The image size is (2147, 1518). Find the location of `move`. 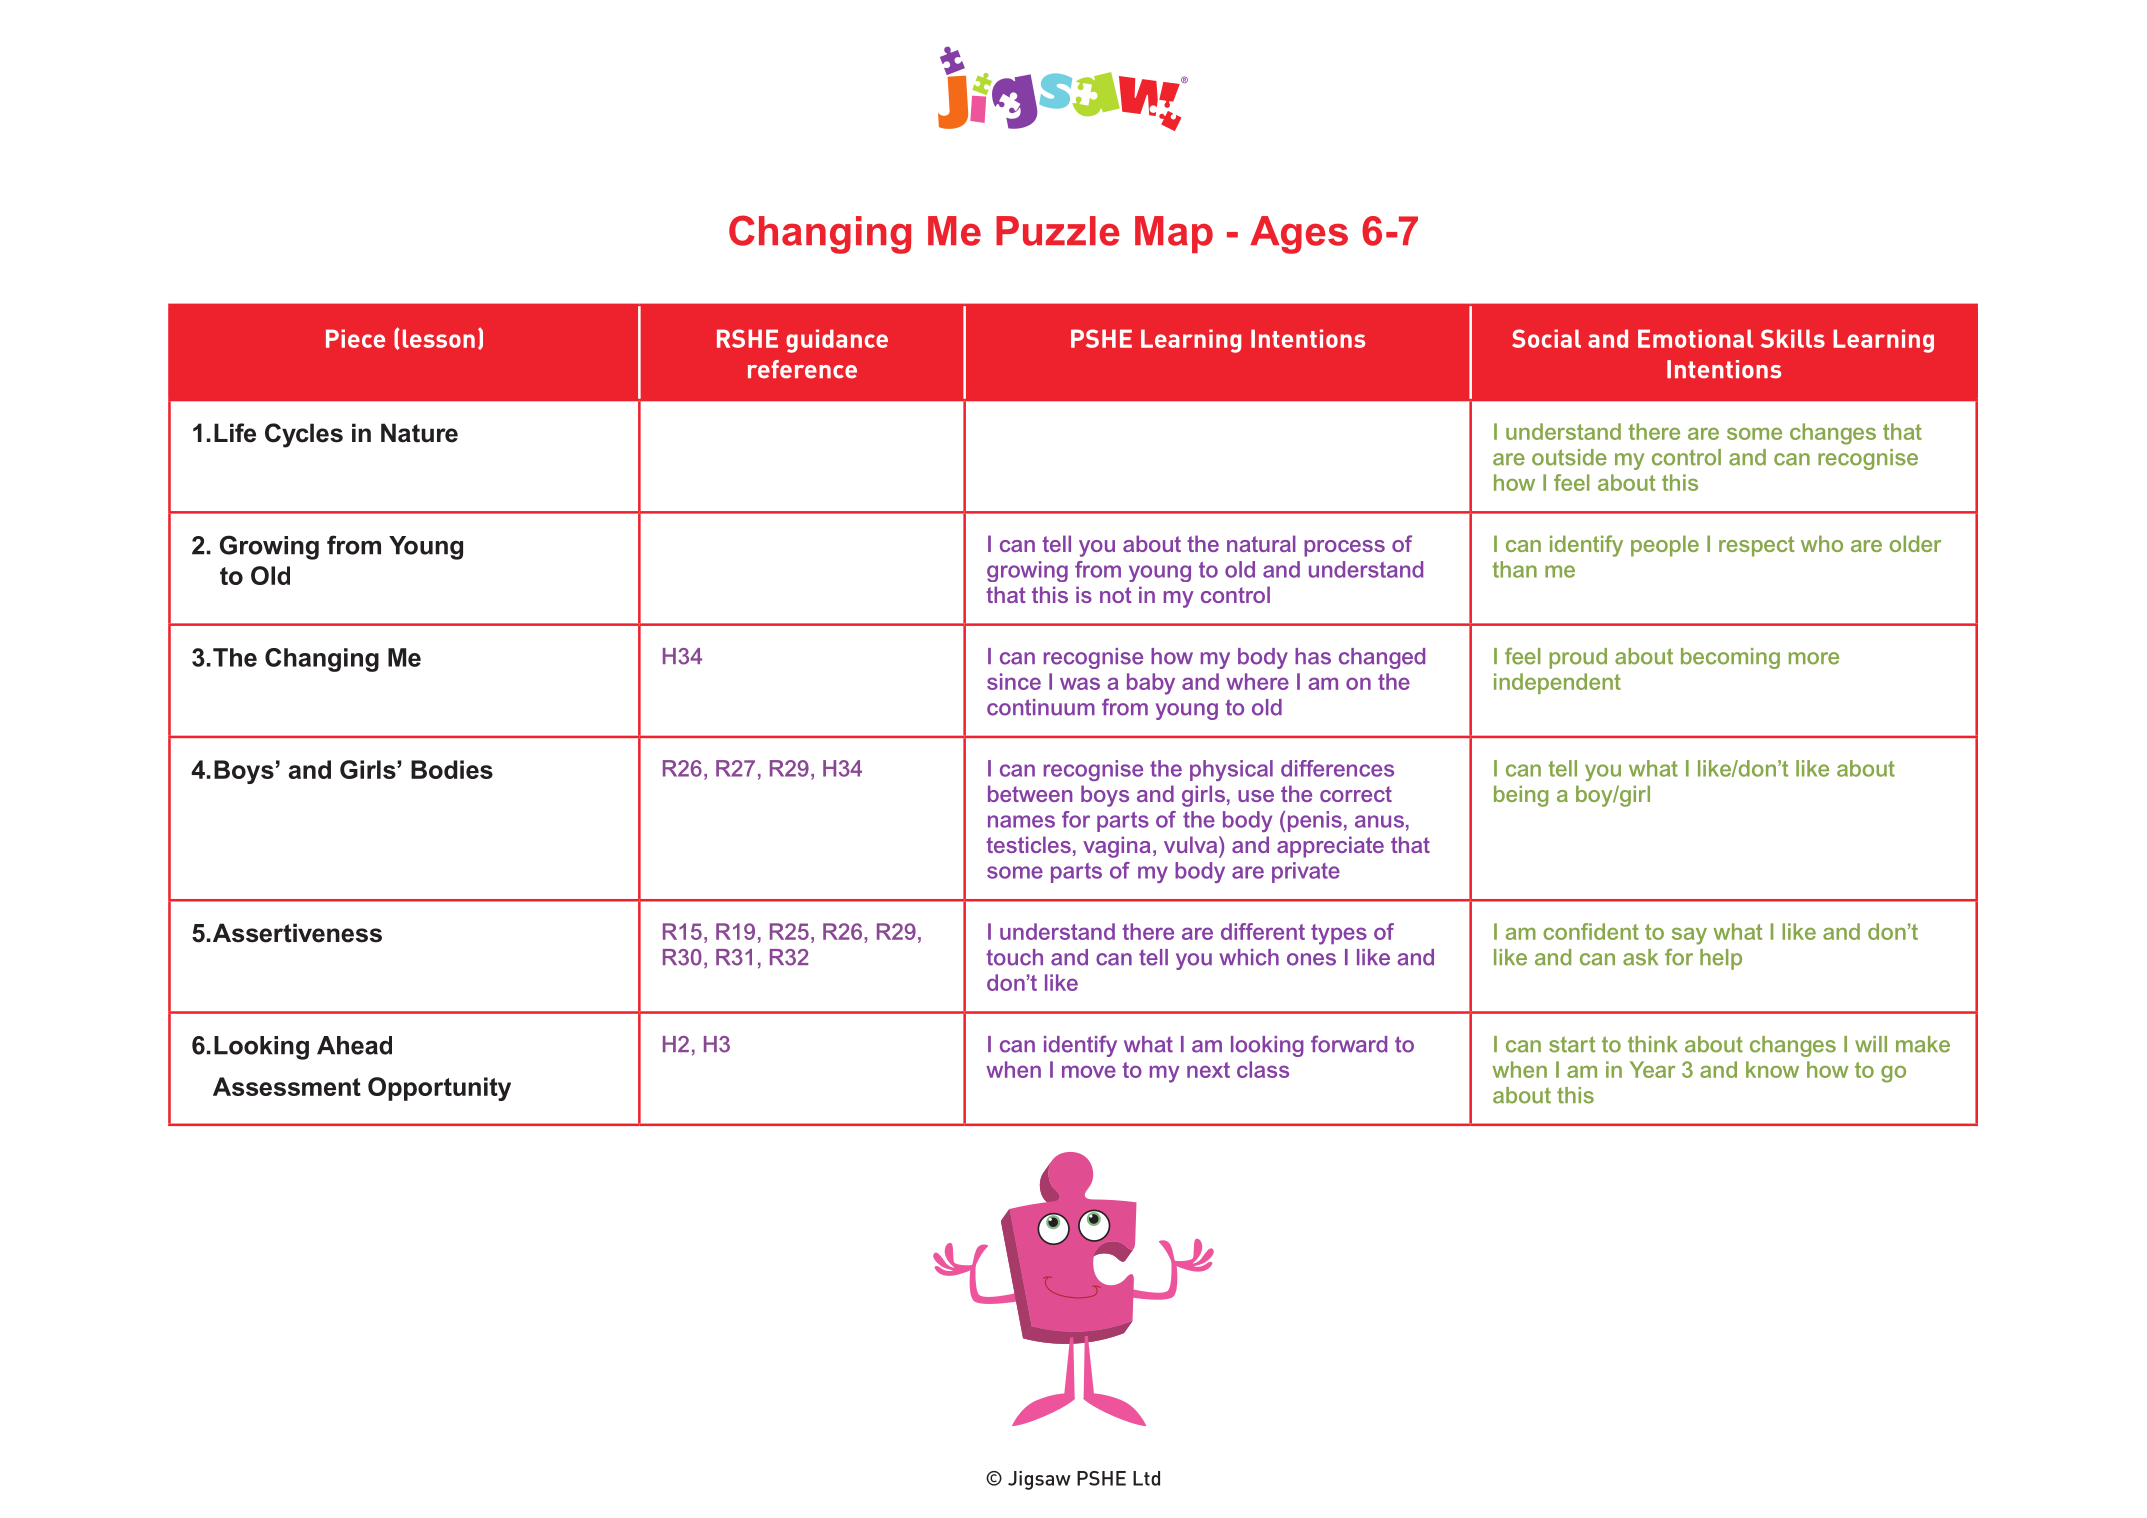

move is located at coordinates (1089, 1071).
